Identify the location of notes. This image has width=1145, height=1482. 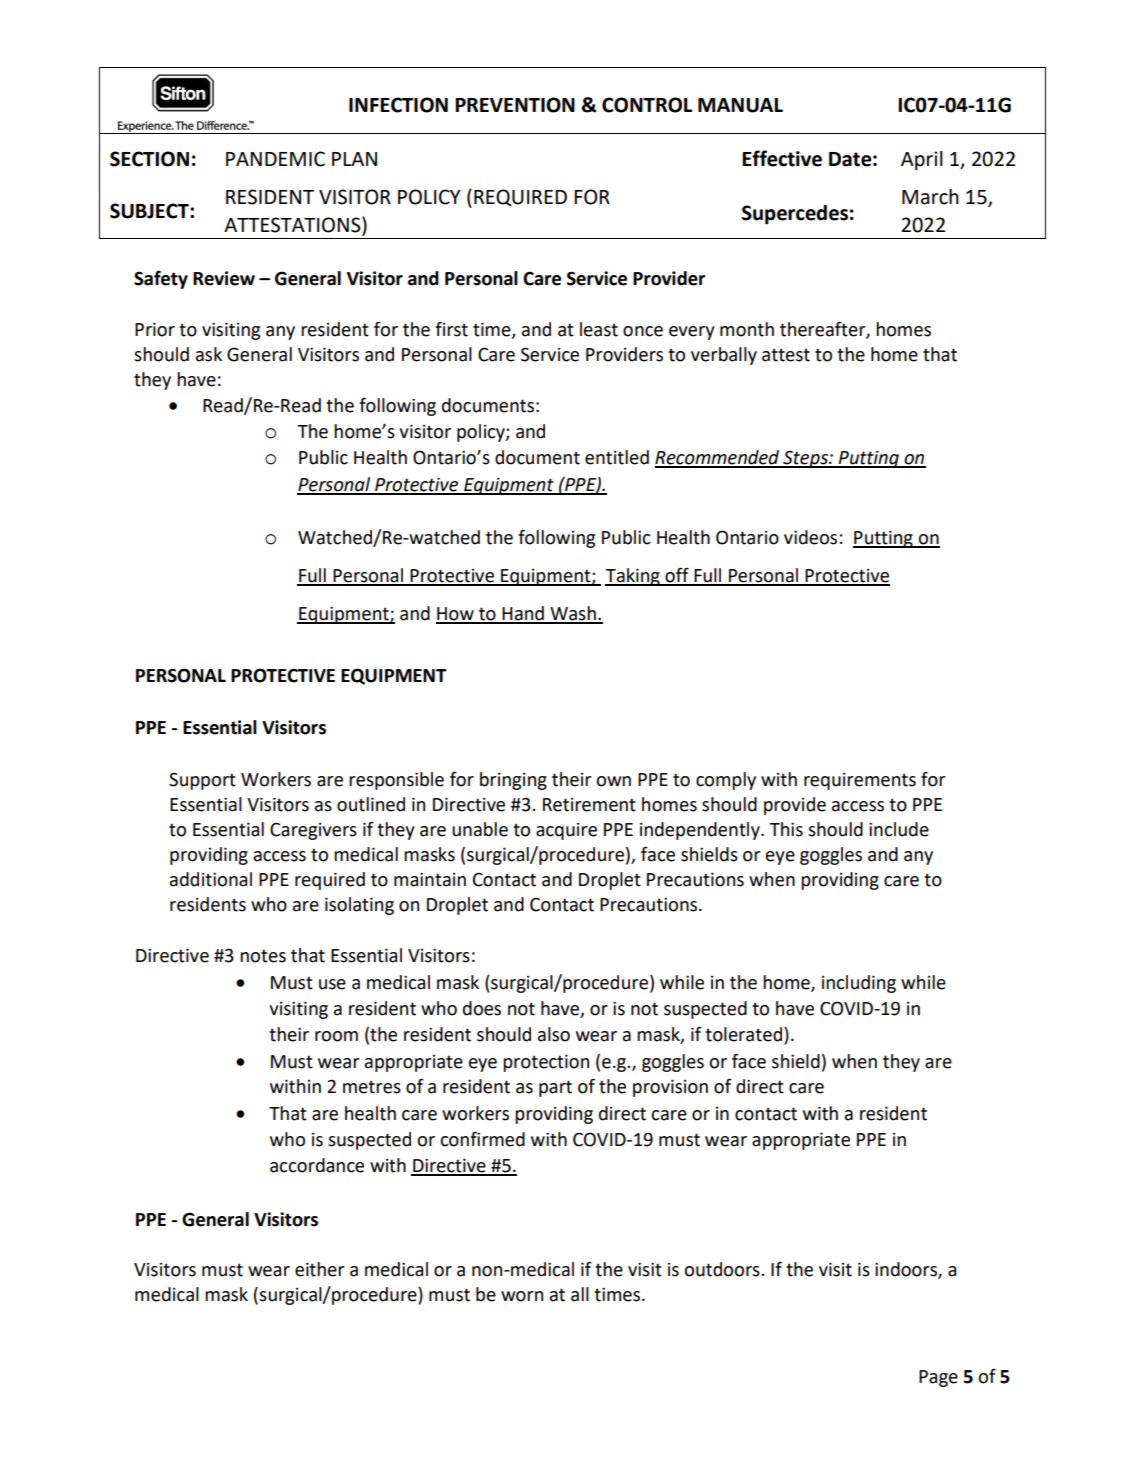
(263, 956).
